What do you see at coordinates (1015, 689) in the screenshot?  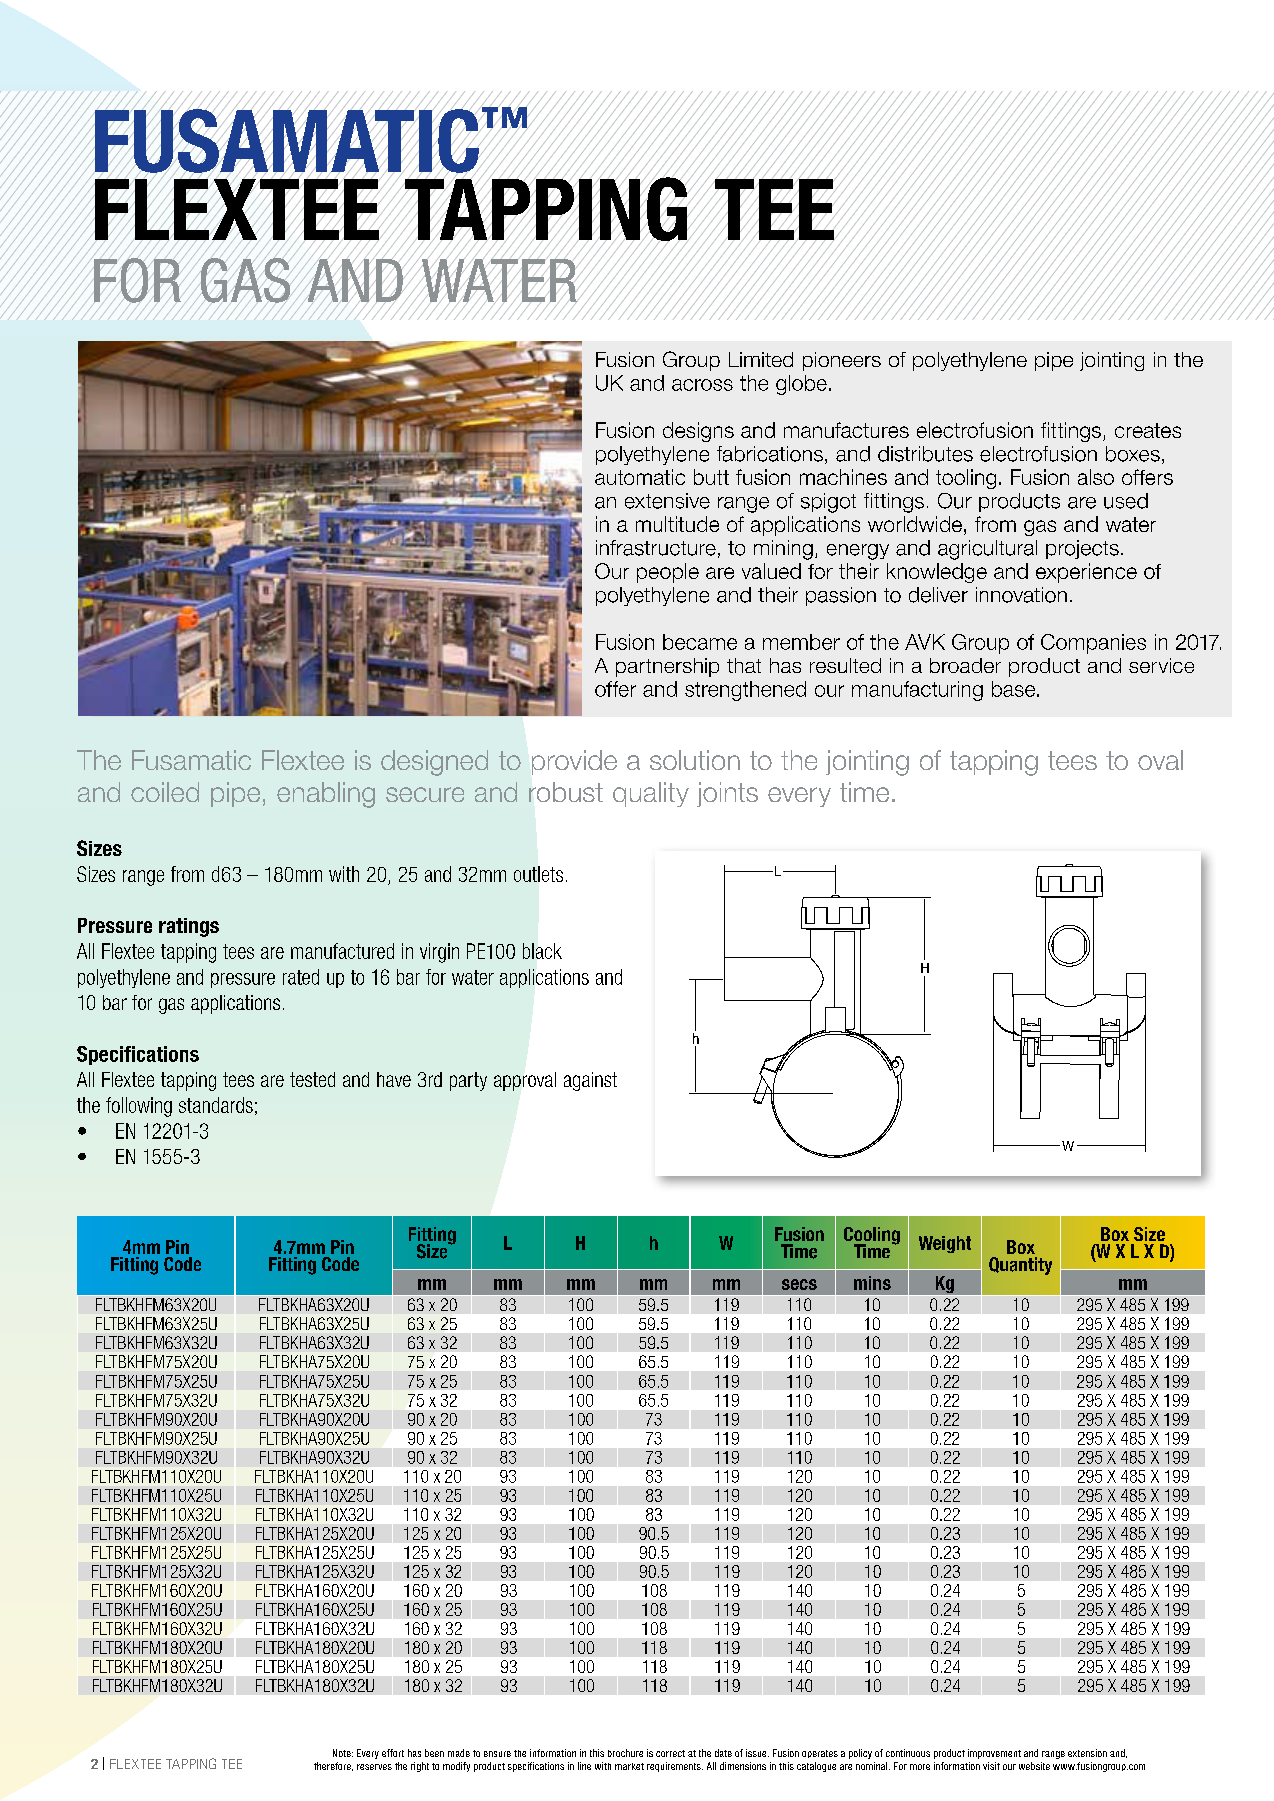 I see `base` at bounding box center [1015, 689].
